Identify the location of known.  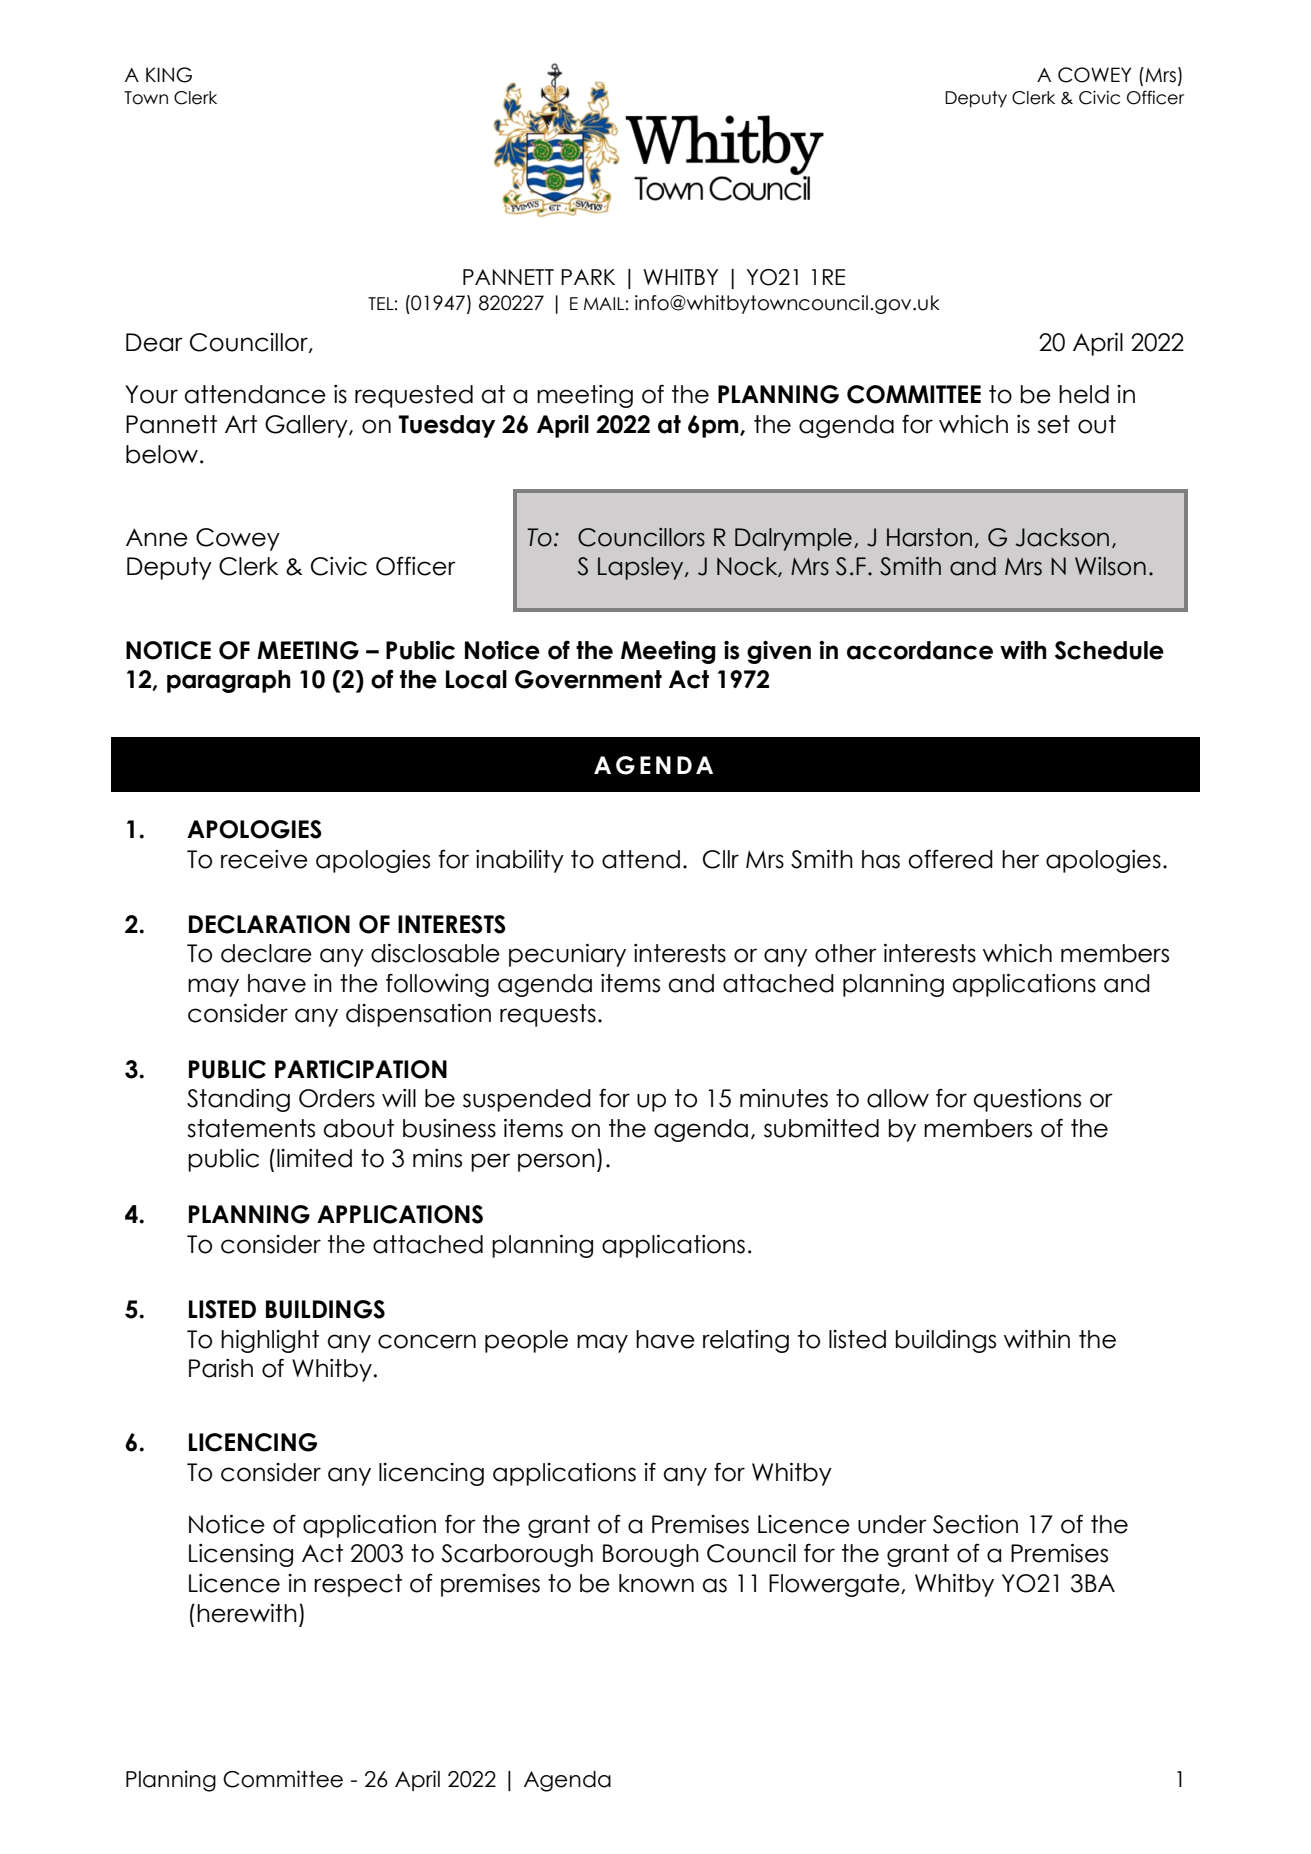
(656, 1583).
